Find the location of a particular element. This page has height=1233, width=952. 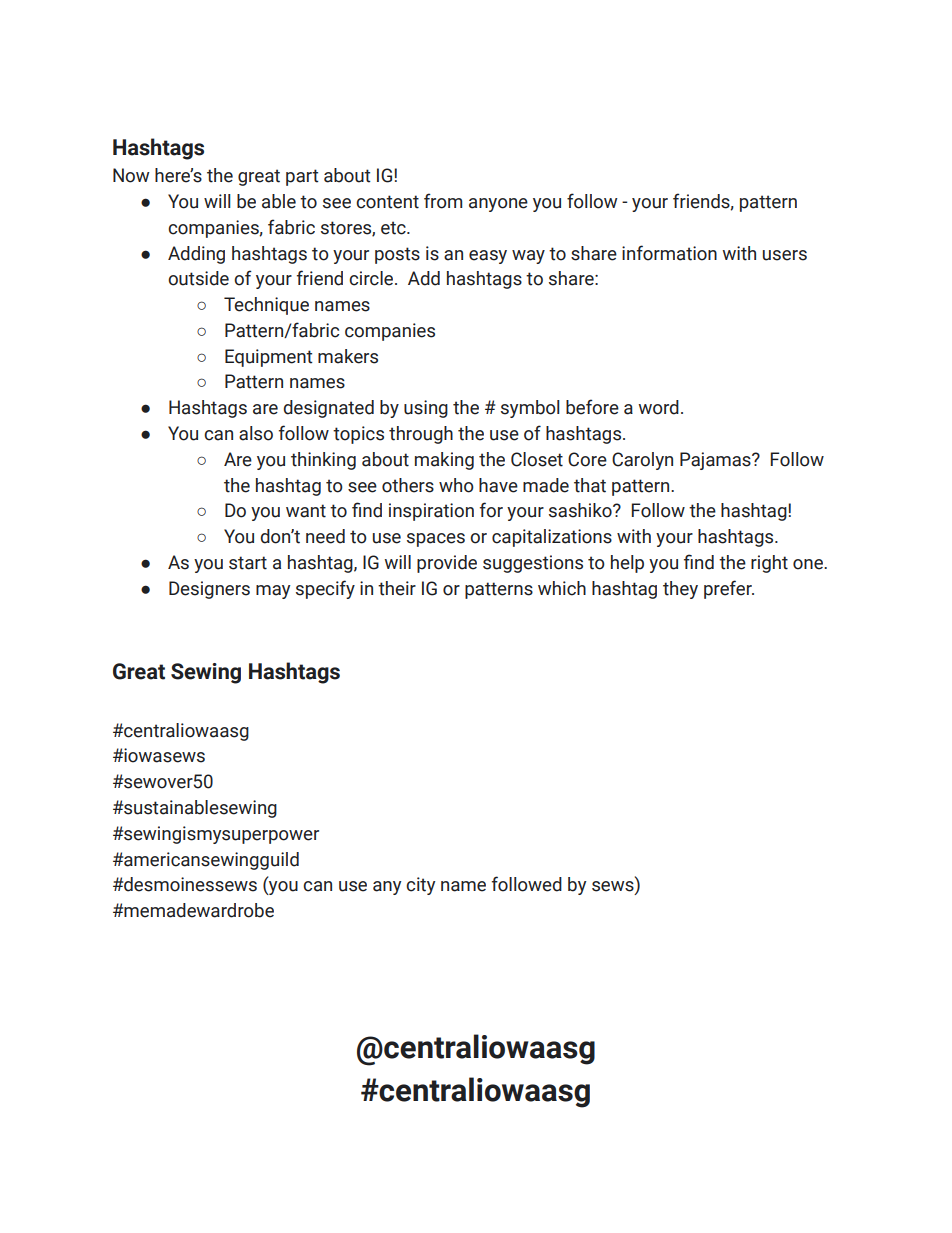

Now is located at coordinates (131, 175).
